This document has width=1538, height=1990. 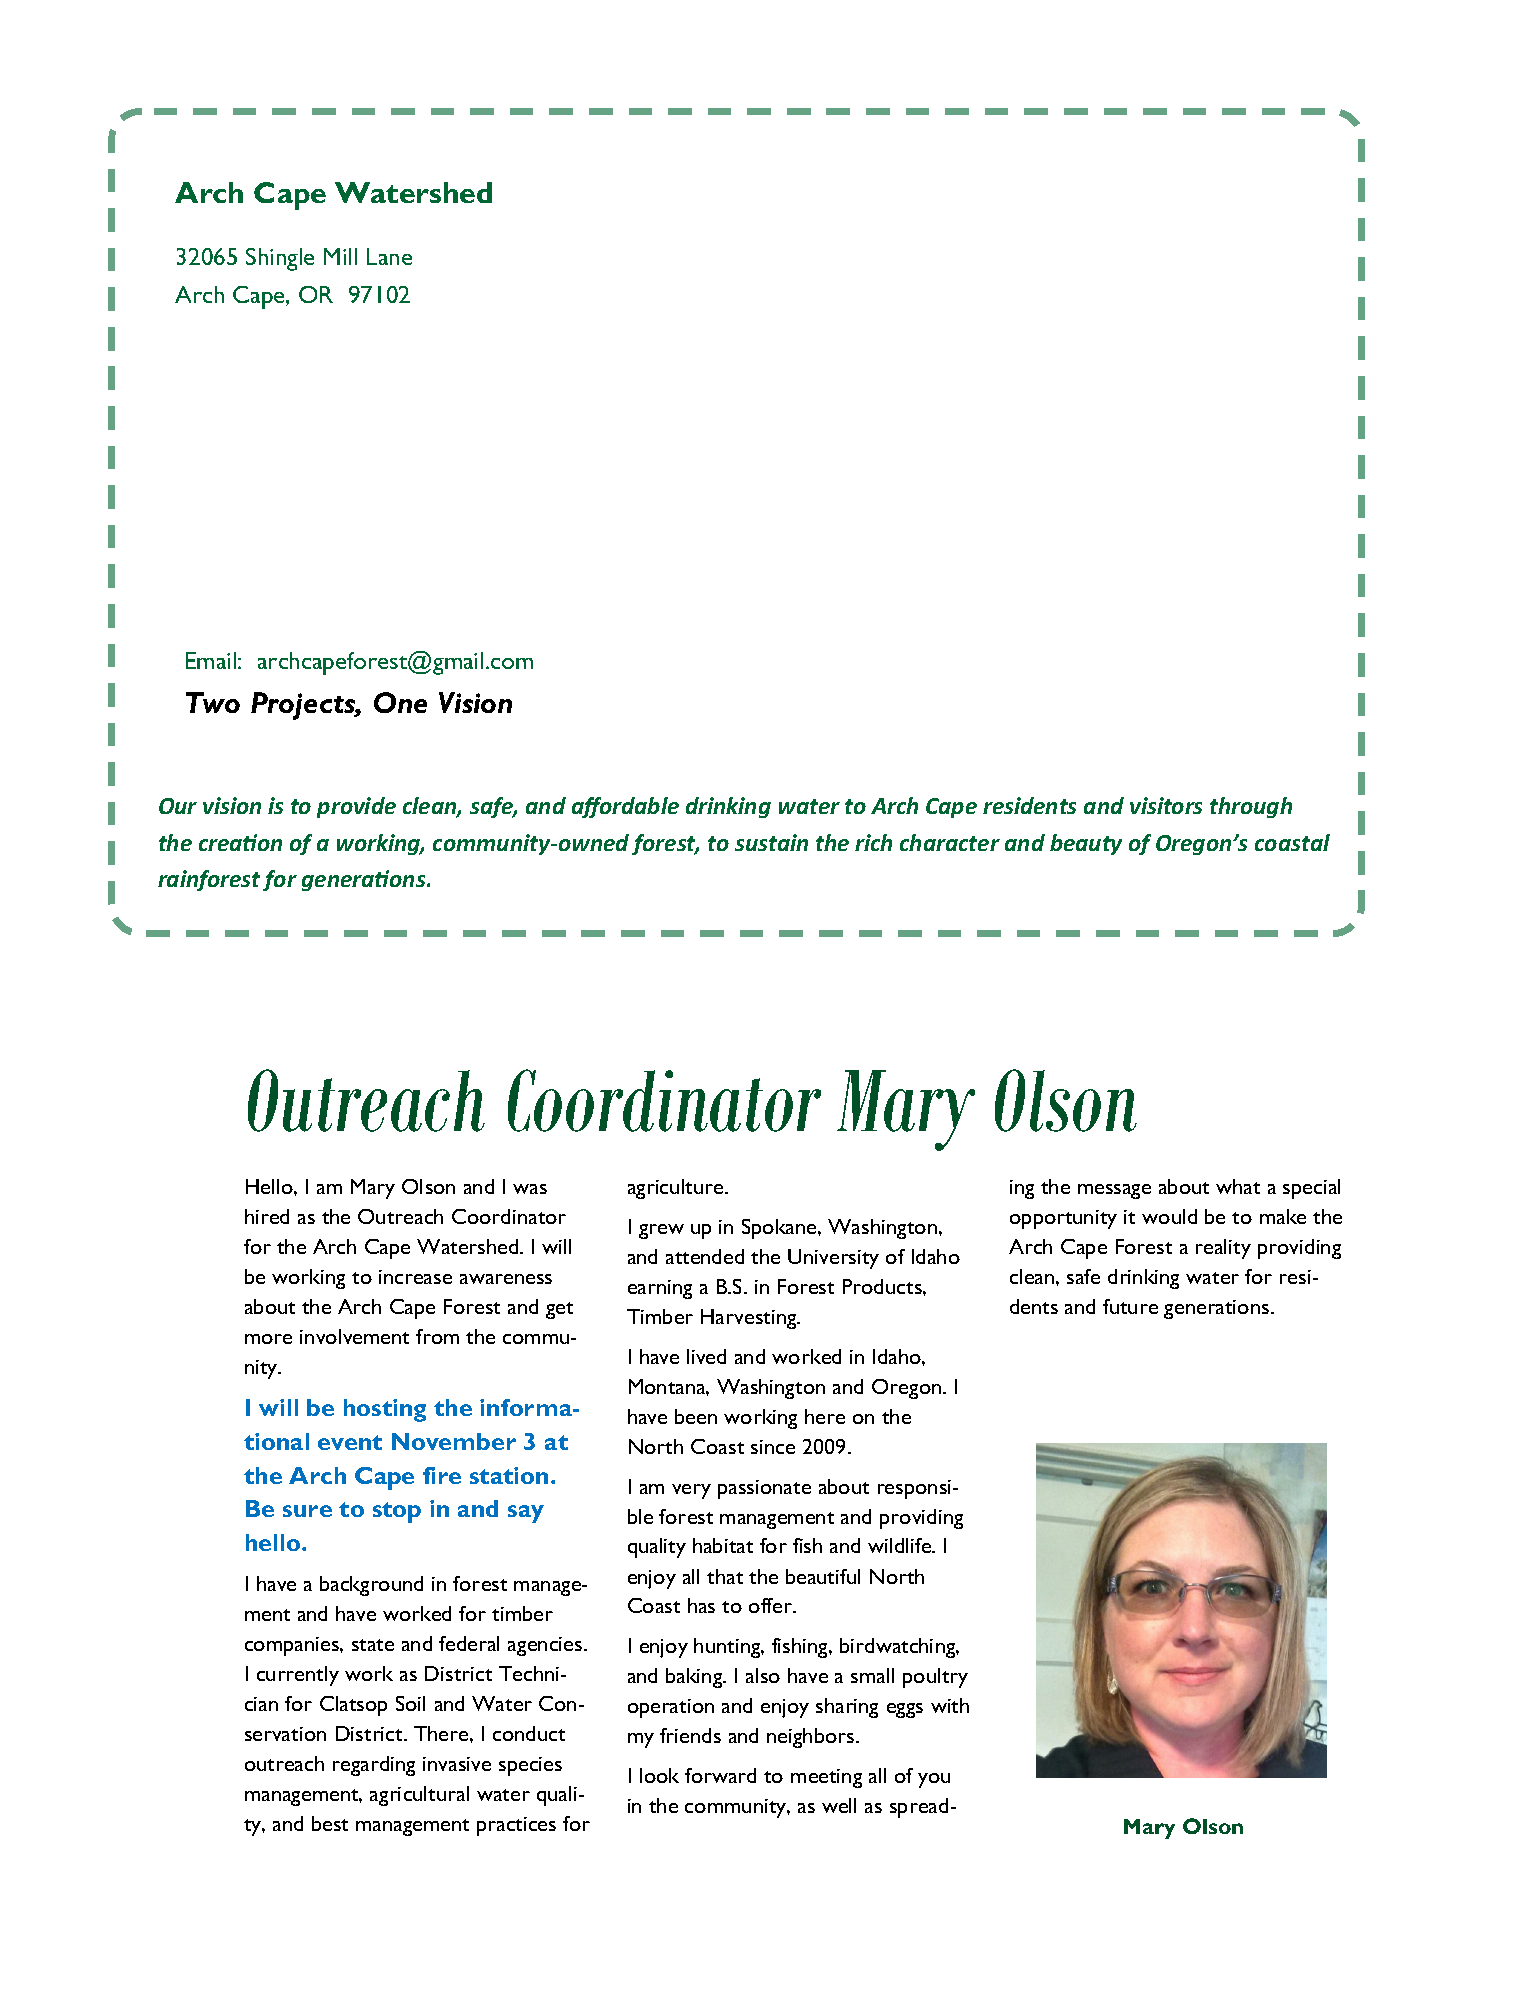 I want to click on sure, so click(x=307, y=1511).
